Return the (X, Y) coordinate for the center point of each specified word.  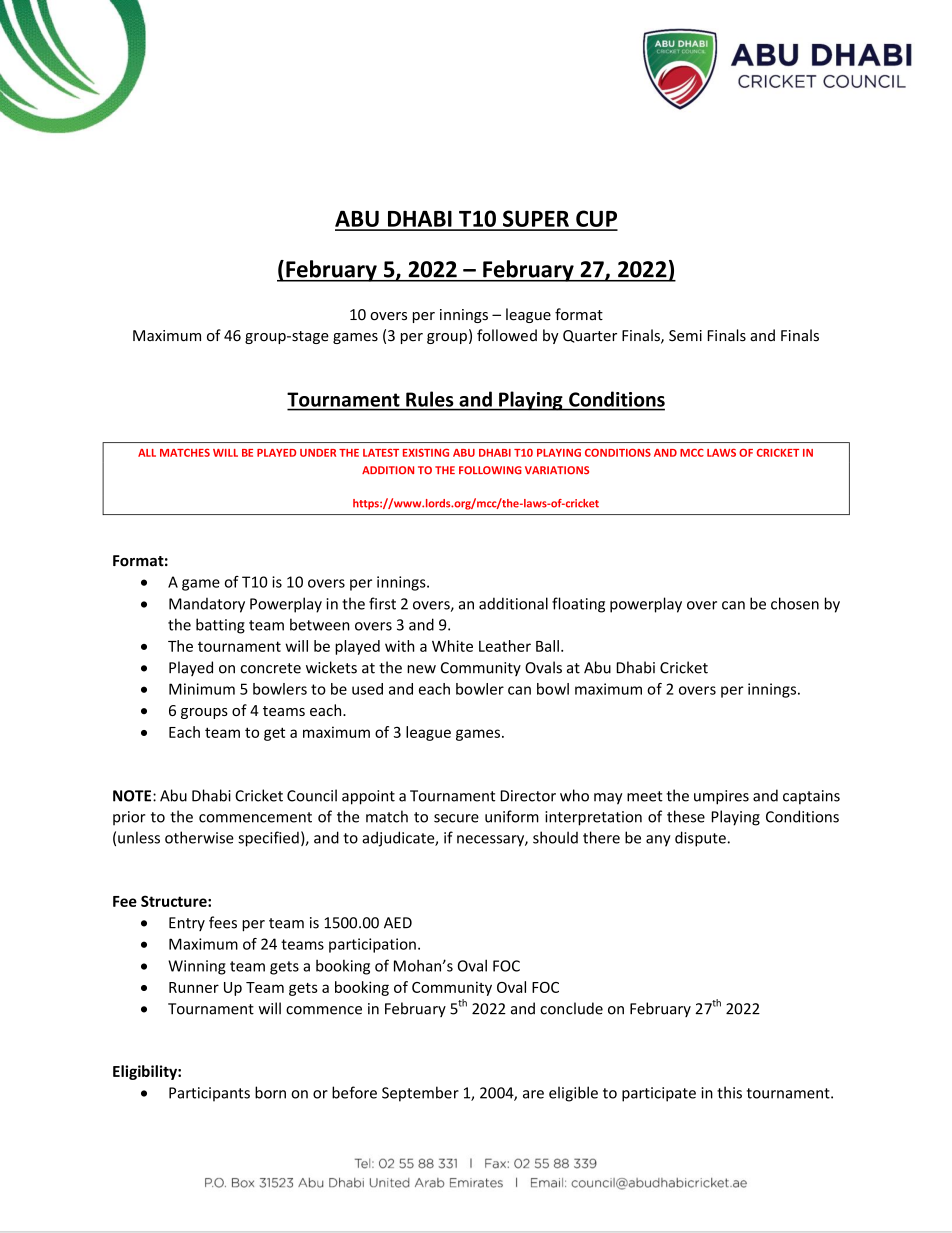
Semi (685, 336)
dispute (700, 839)
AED (398, 923)
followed (507, 335)
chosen (795, 603)
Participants (209, 1094)
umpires (721, 797)
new (421, 669)
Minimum (202, 689)
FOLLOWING (490, 470)
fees (223, 922)
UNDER (318, 453)
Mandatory (207, 605)
